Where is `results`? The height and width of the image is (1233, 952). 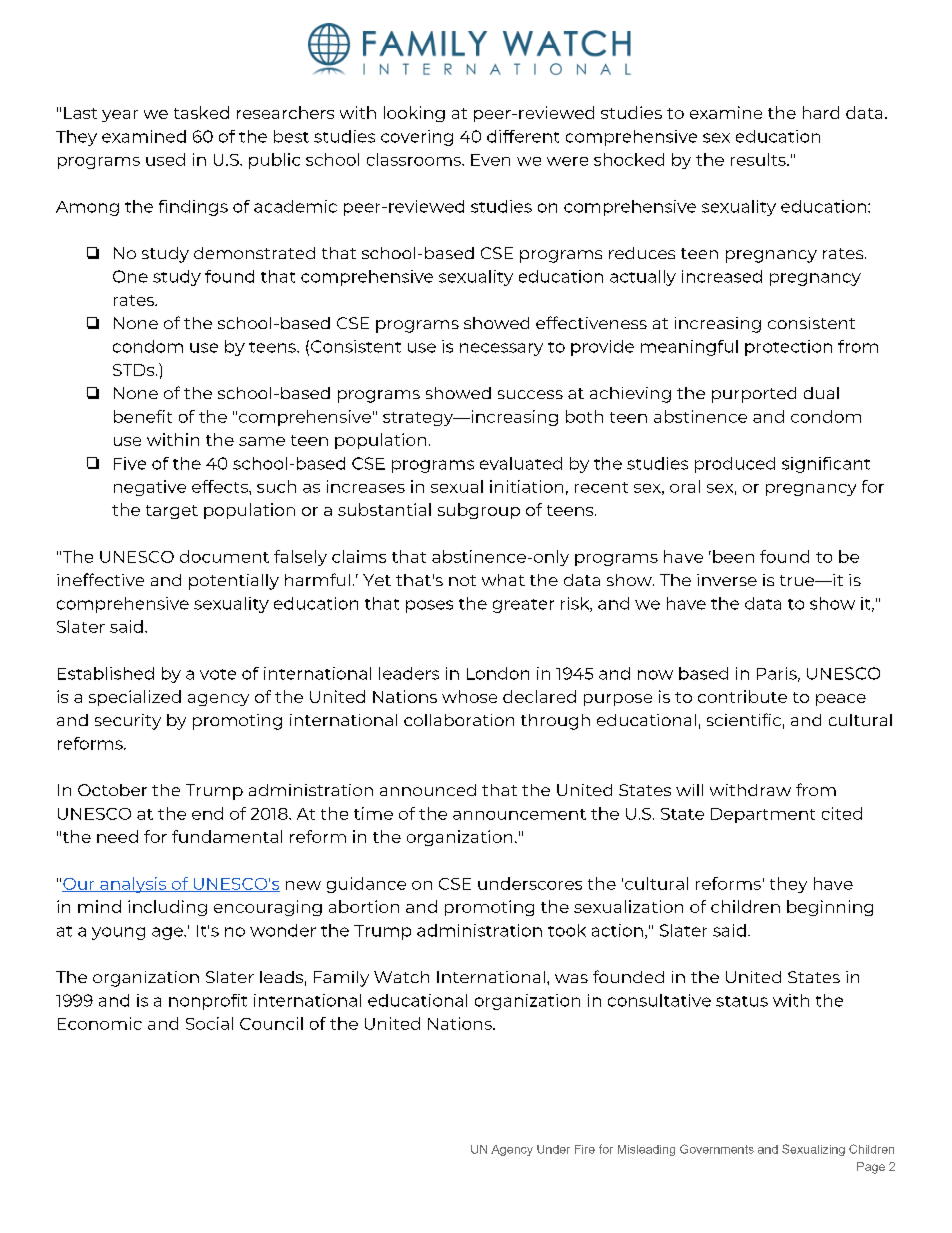
results is located at coordinates (759, 159).
